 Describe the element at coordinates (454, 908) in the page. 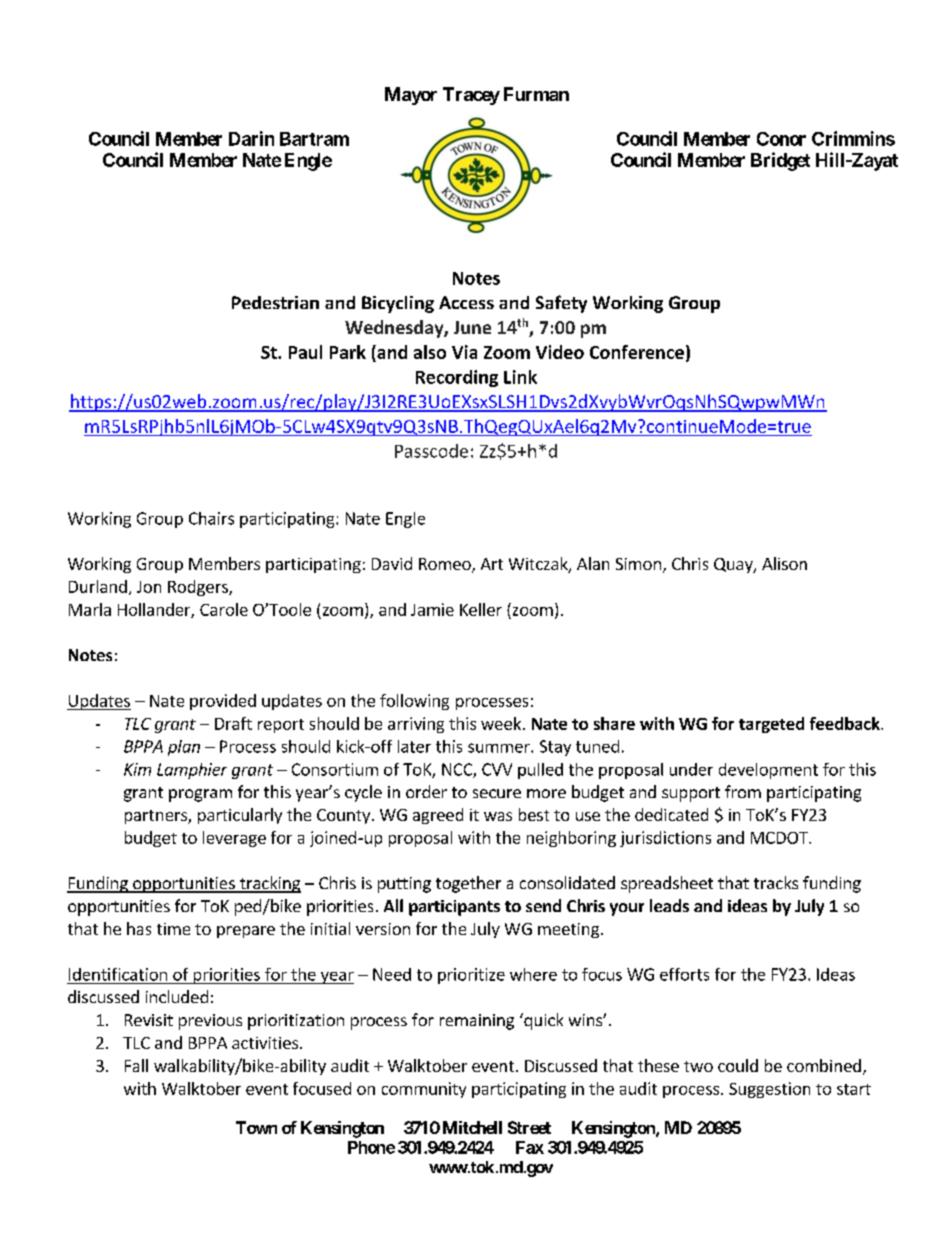

I see `participants` at that location.
